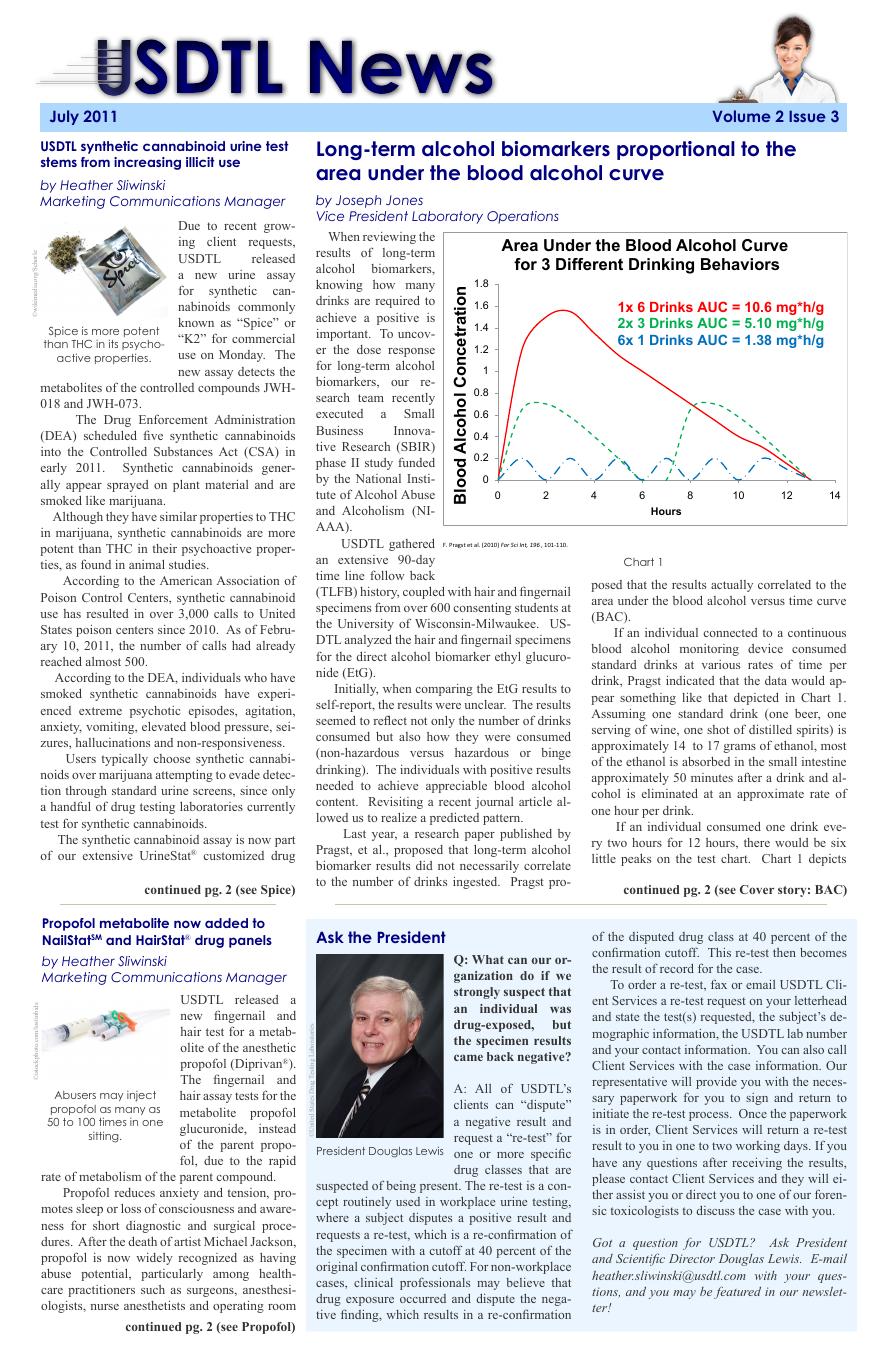 The height and width of the document is (1372, 887). I want to click on increasing, so click(147, 163).
